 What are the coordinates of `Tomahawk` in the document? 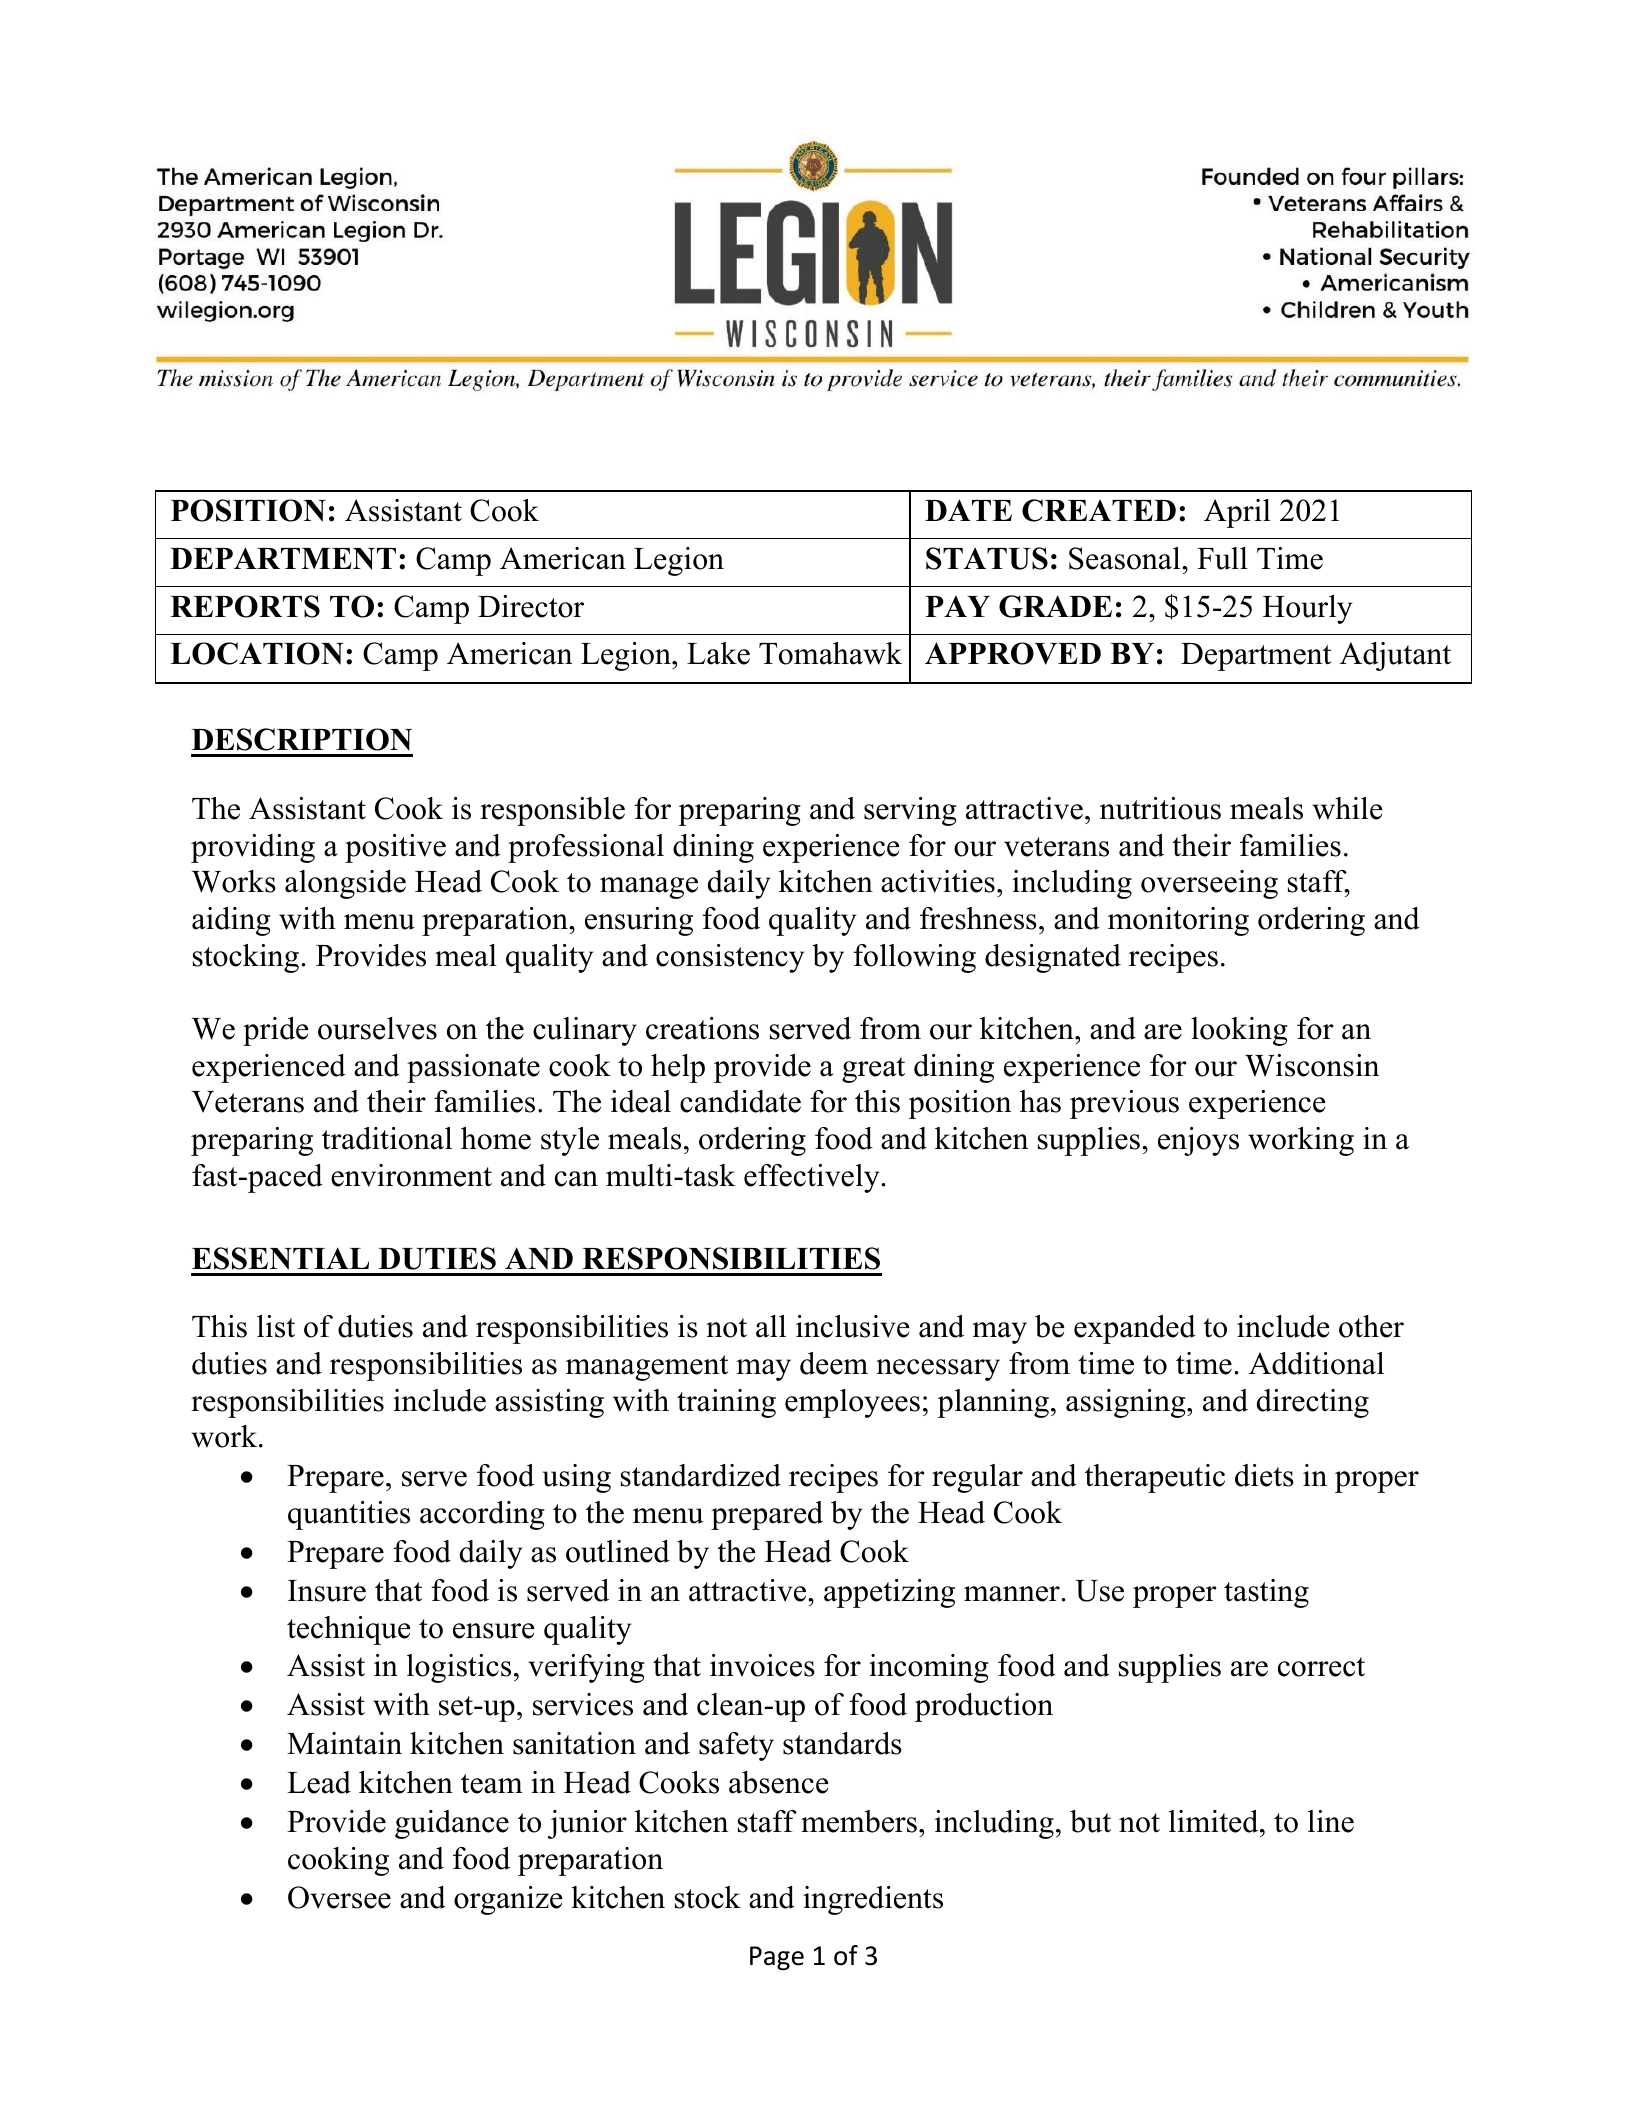 It's located at (830, 653).
